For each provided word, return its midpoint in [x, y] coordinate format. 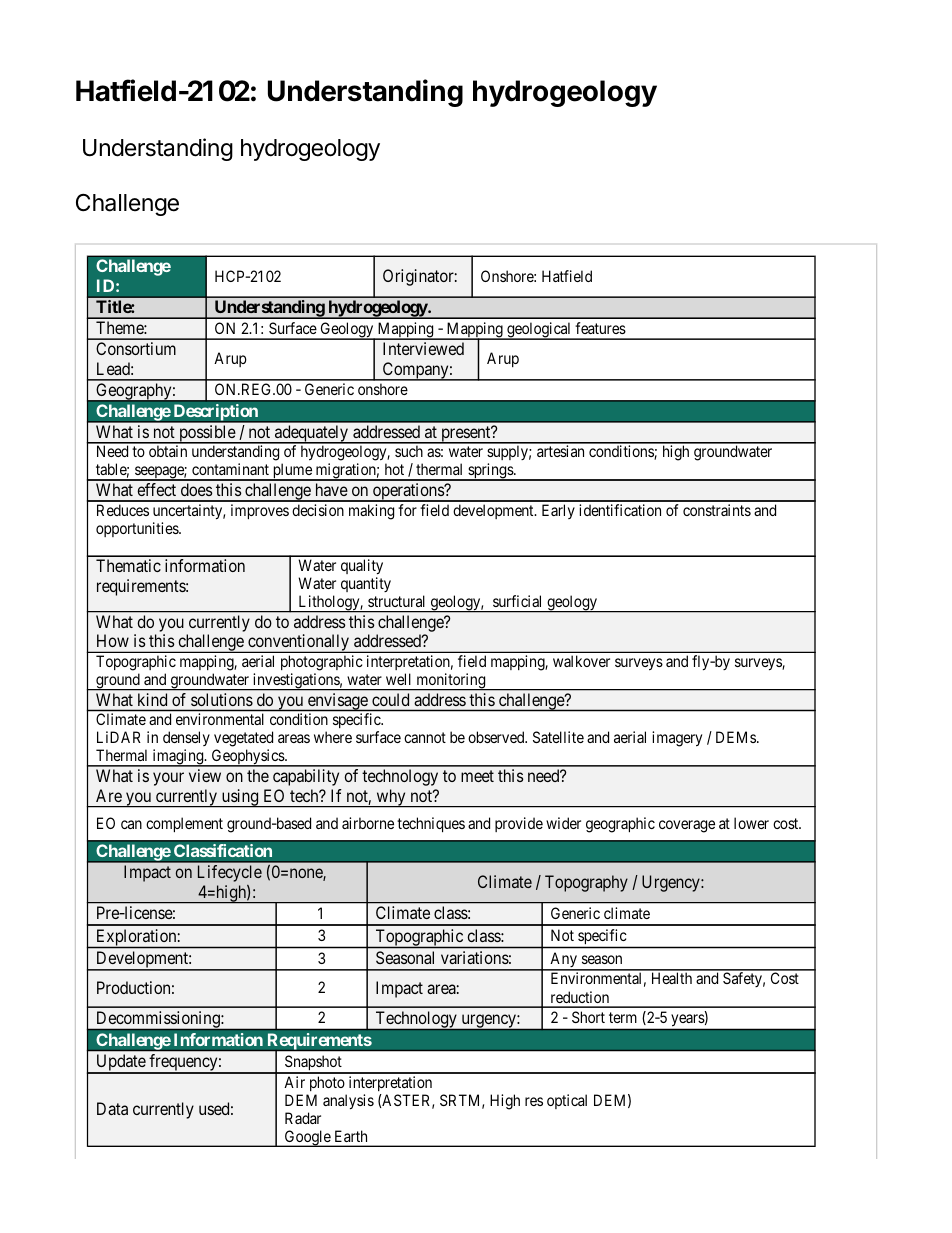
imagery [677, 739]
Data [112, 1108]
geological [539, 331]
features [600, 328]
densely [186, 740]
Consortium [136, 348]
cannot [425, 737]
